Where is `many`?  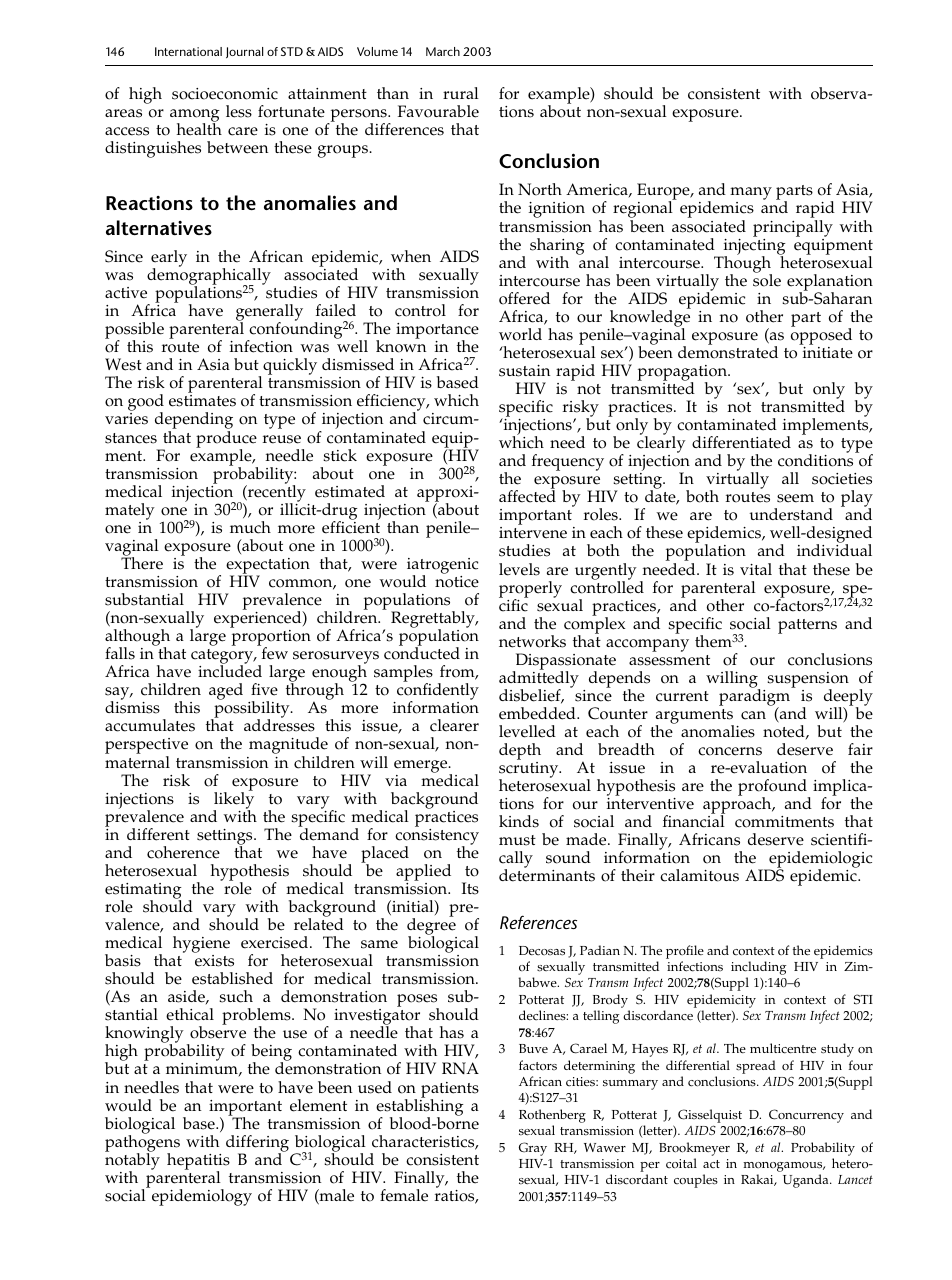 many is located at coordinates (751, 195).
